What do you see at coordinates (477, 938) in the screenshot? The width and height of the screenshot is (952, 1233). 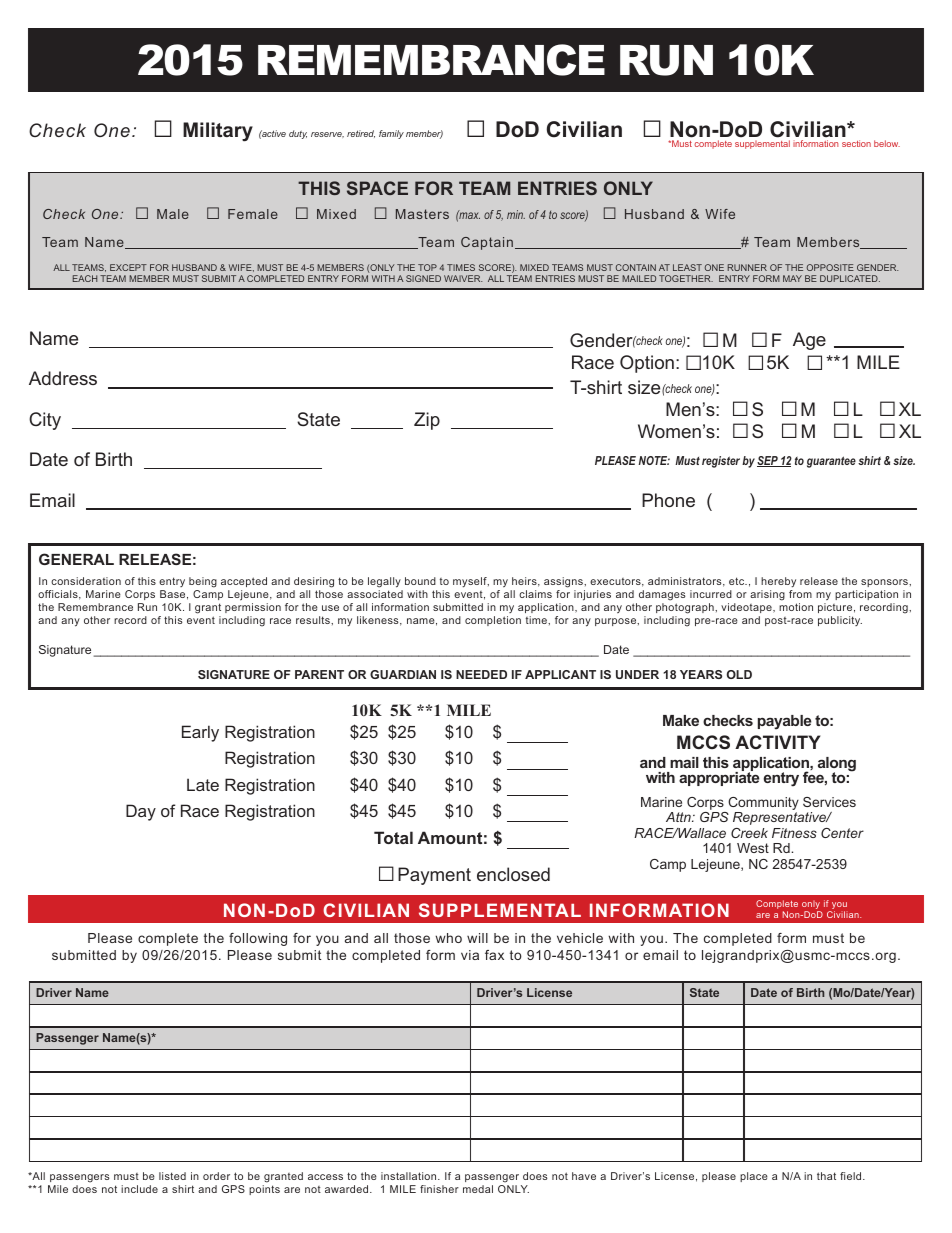 I see `will` at bounding box center [477, 938].
